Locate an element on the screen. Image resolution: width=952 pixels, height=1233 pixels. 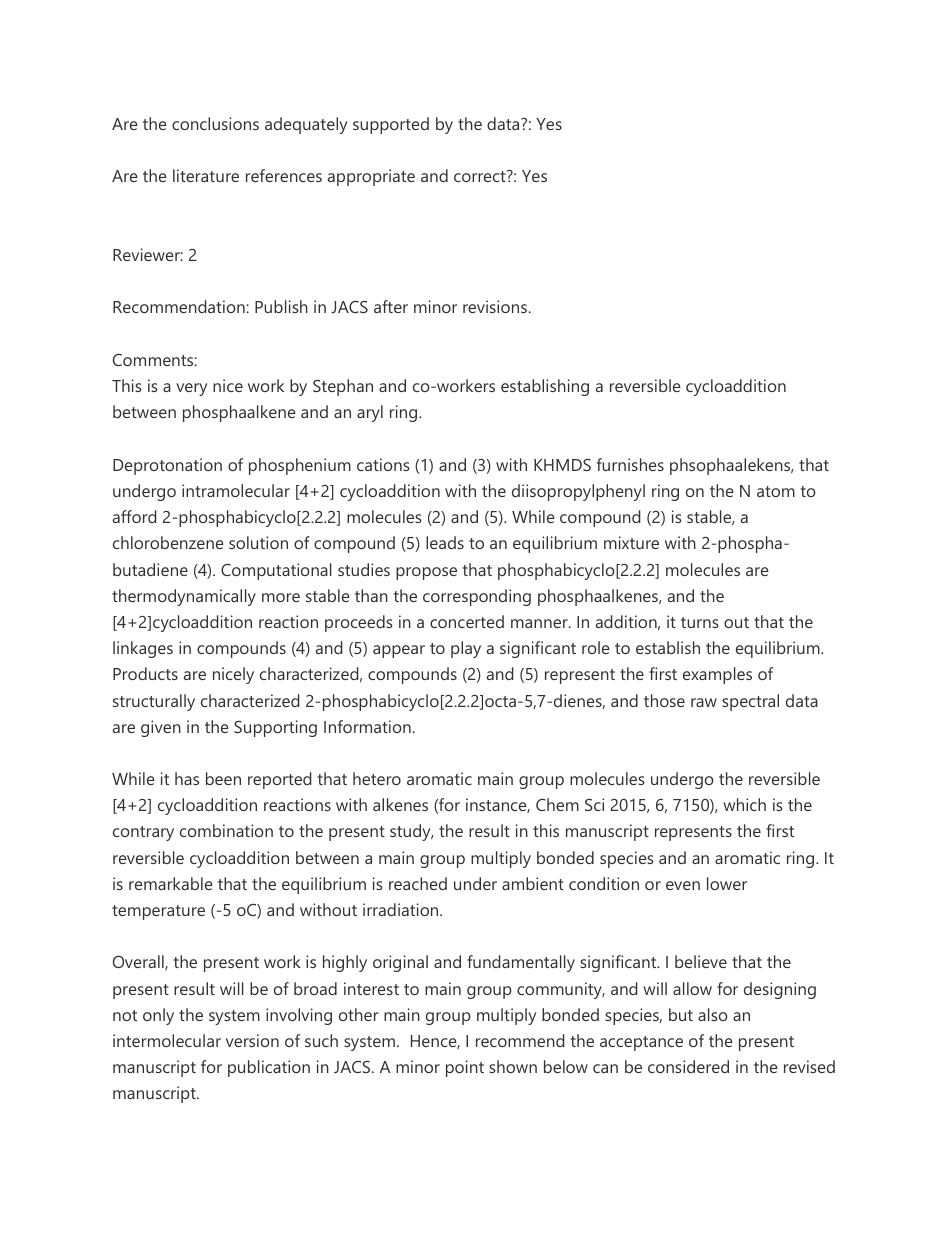
turns is located at coordinates (700, 622).
